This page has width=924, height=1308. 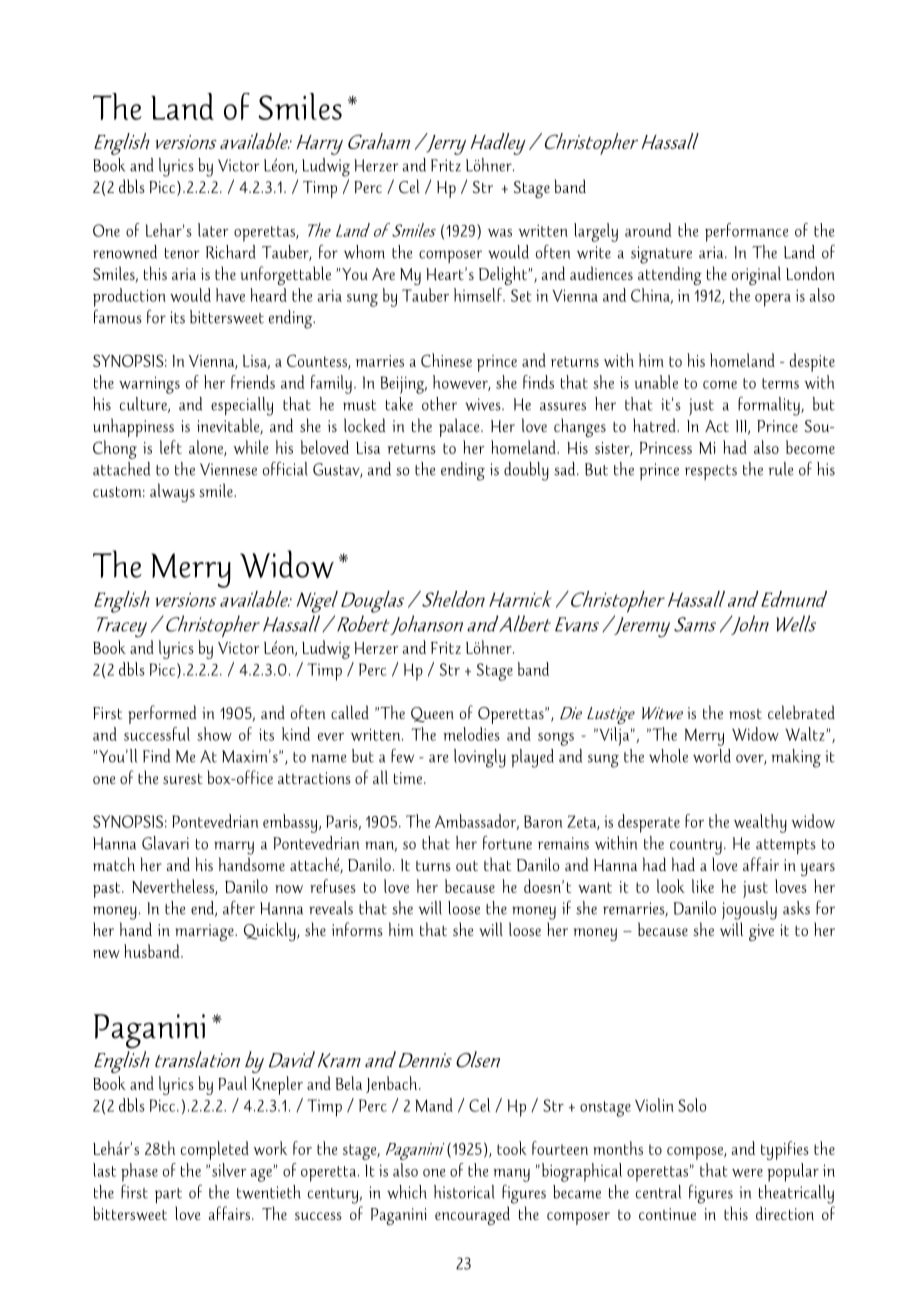 I want to click on original, so click(x=756, y=275).
